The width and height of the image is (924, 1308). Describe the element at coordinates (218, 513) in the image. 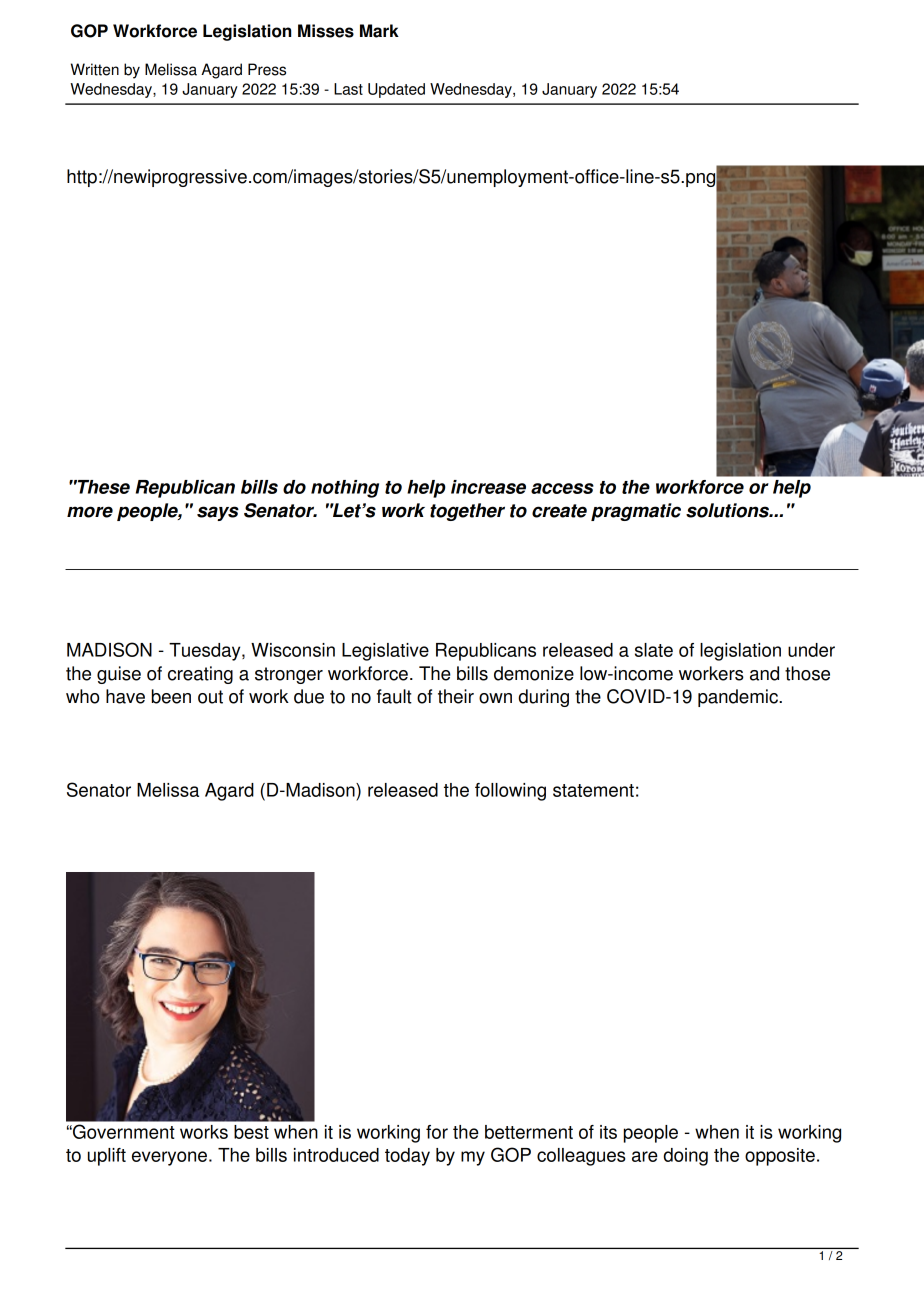

I see `says` at that location.
